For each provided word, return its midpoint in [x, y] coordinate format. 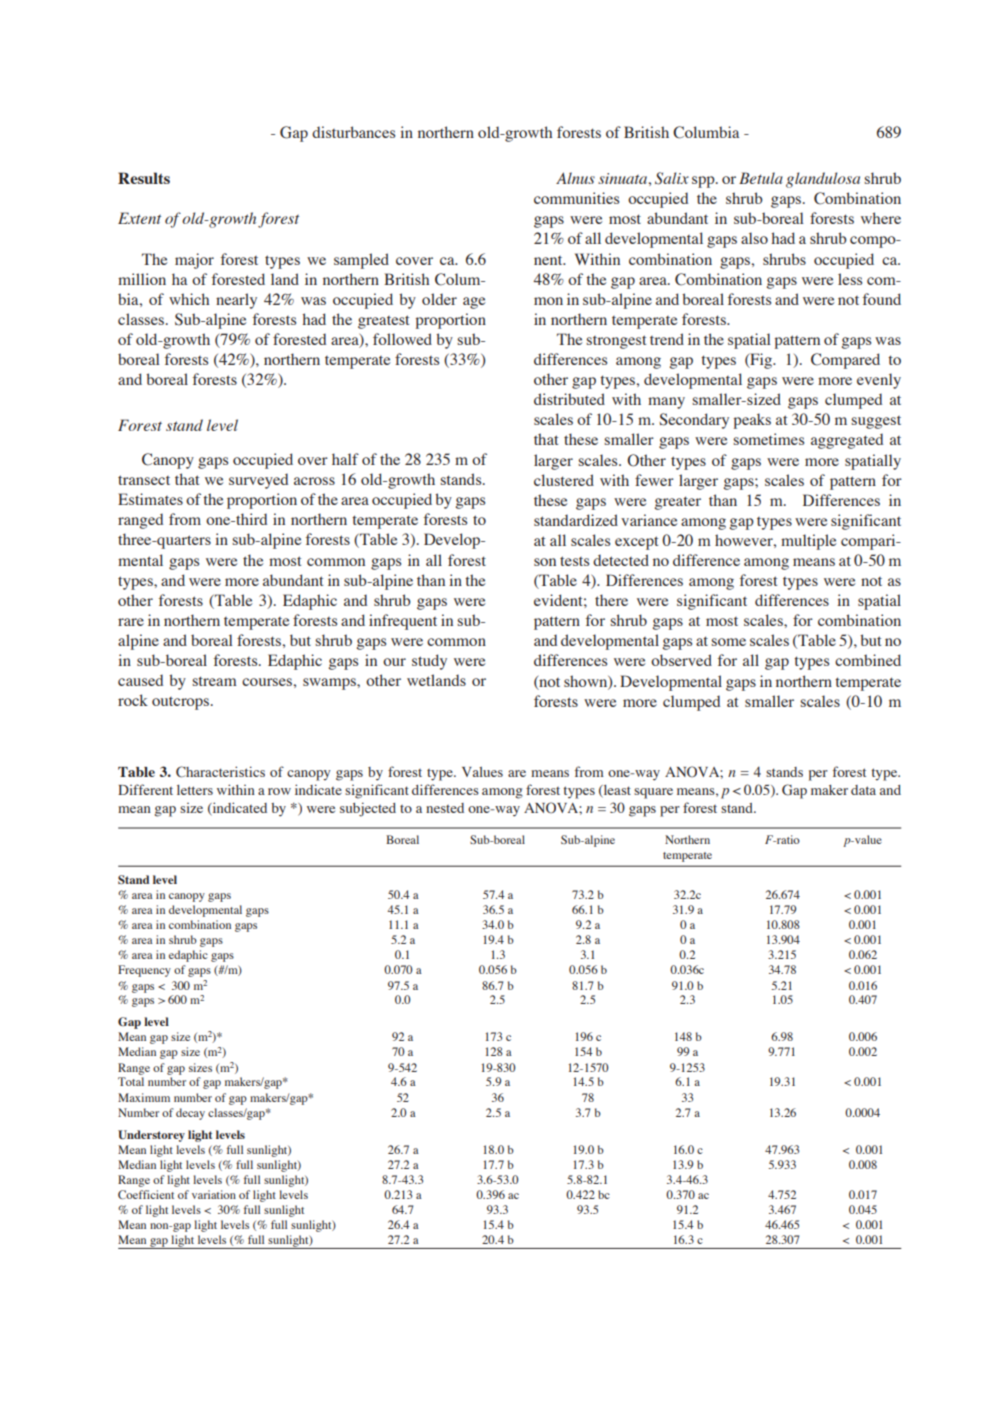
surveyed [258, 481]
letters [195, 790]
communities [576, 198]
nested [445, 808]
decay [190, 1114]
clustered [564, 480]
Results [144, 178]
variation [214, 1194]
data [863, 790]
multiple [808, 542]
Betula [761, 178]
